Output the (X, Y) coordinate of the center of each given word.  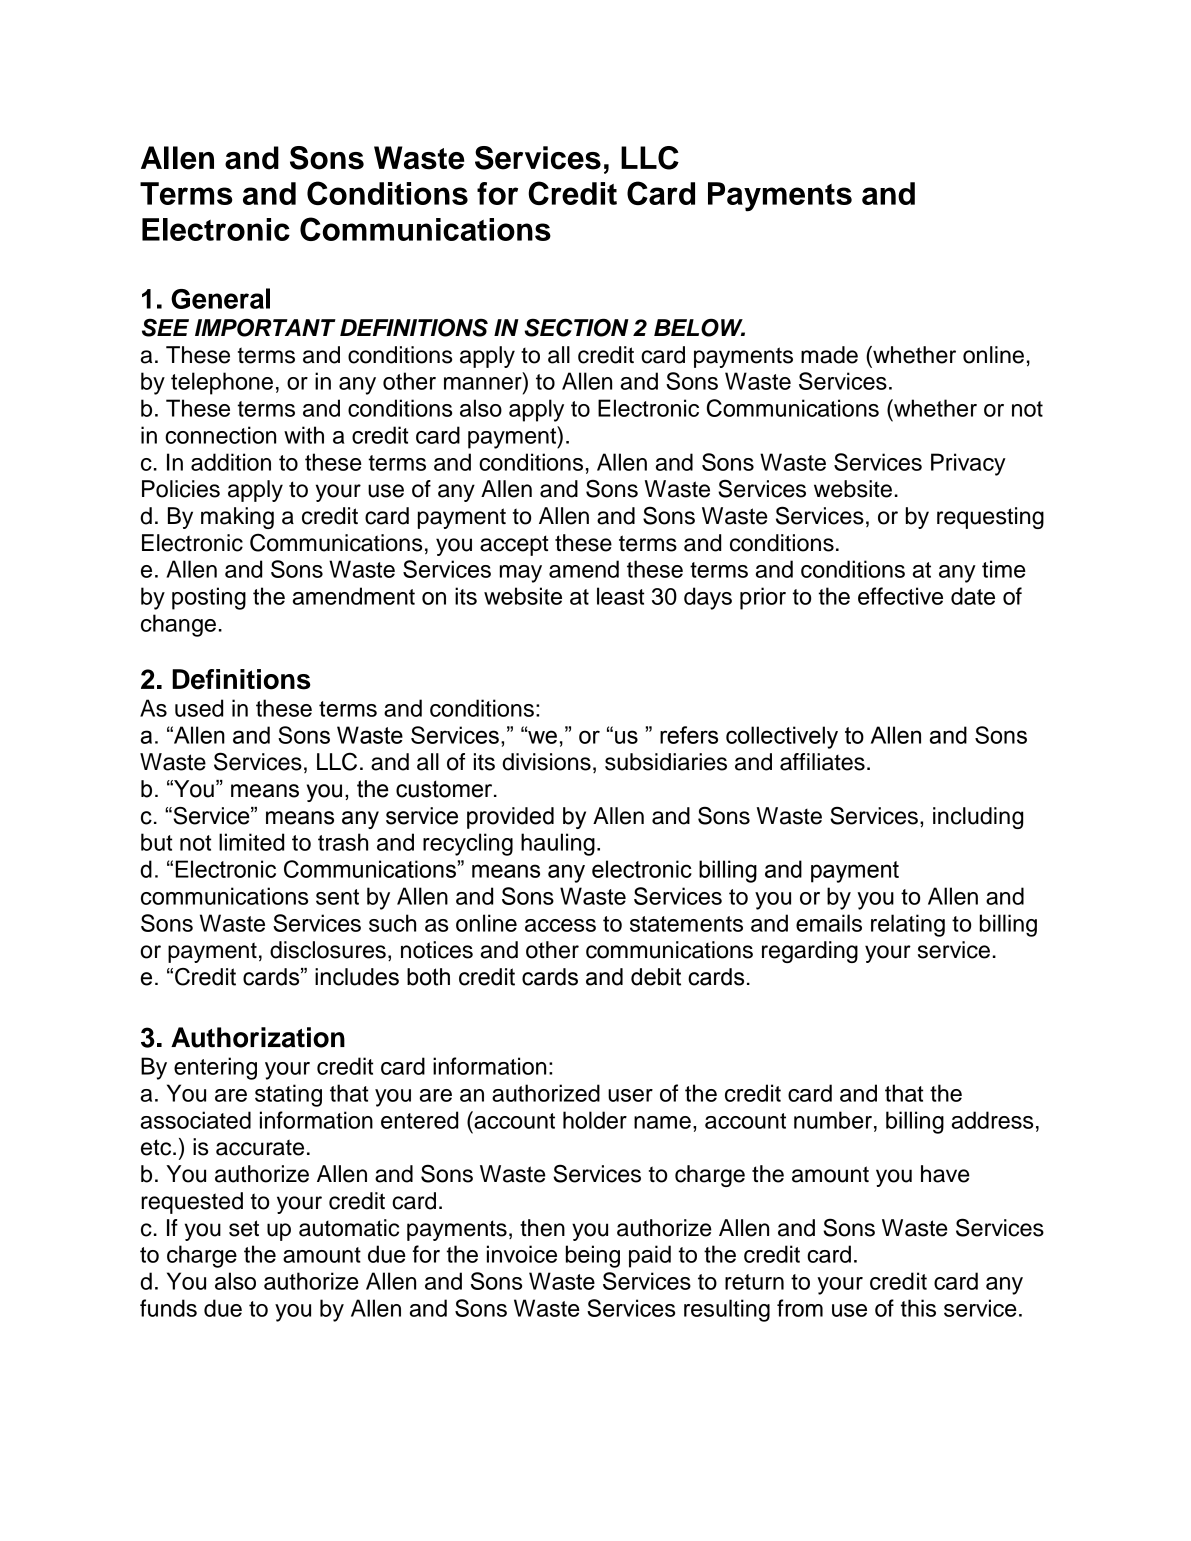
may (521, 574)
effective (900, 596)
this (918, 1308)
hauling (558, 844)
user (630, 1095)
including (978, 818)
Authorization (258, 1037)
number (833, 1120)
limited (251, 842)
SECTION (576, 327)
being (593, 1256)
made (829, 355)
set (244, 1228)
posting (209, 598)
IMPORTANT (265, 327)
